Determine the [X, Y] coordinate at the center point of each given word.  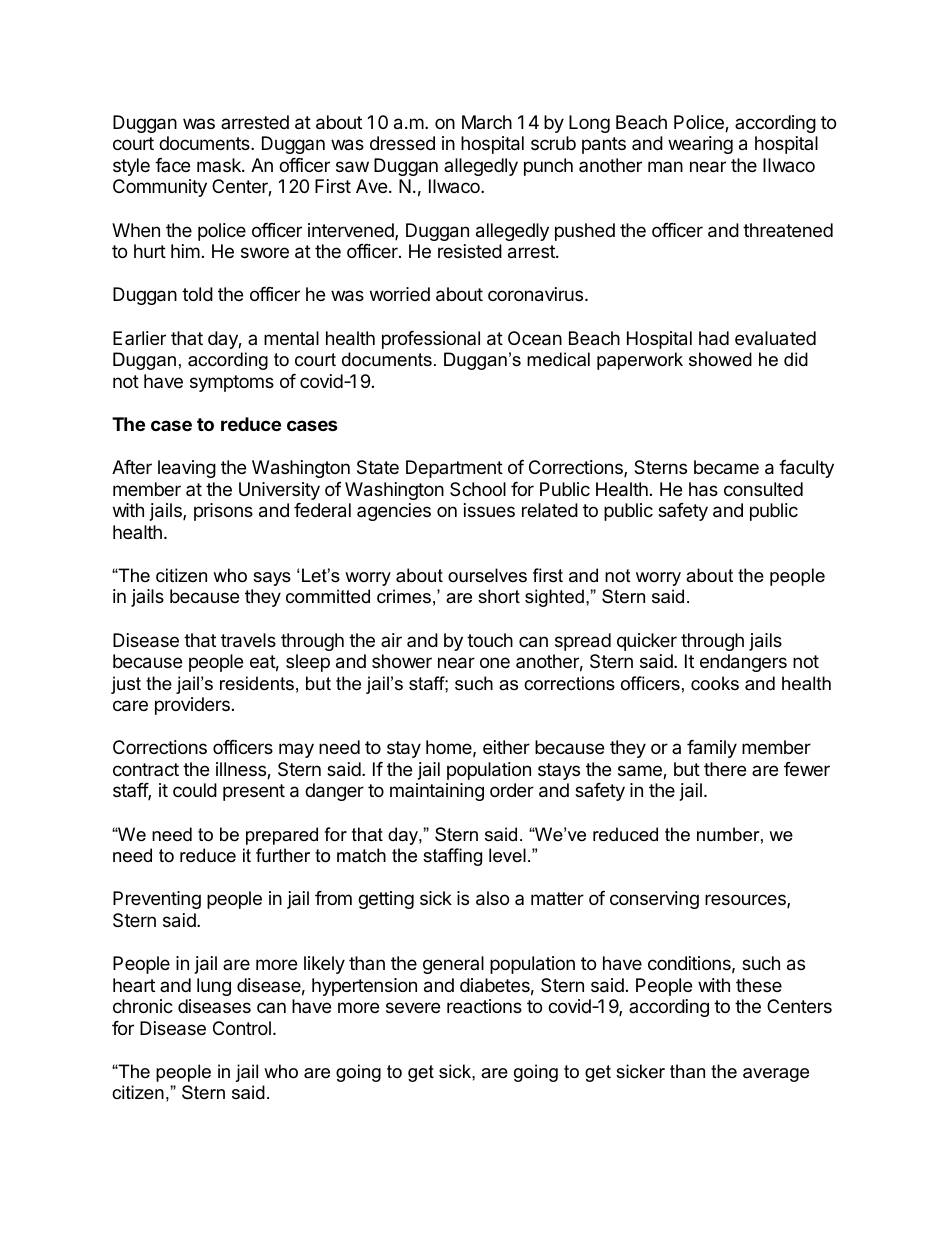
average [776, 1075]
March [487, 122]
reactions [484, 1006]
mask [220, 165]
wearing [700, 145]
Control [242, 1028]
